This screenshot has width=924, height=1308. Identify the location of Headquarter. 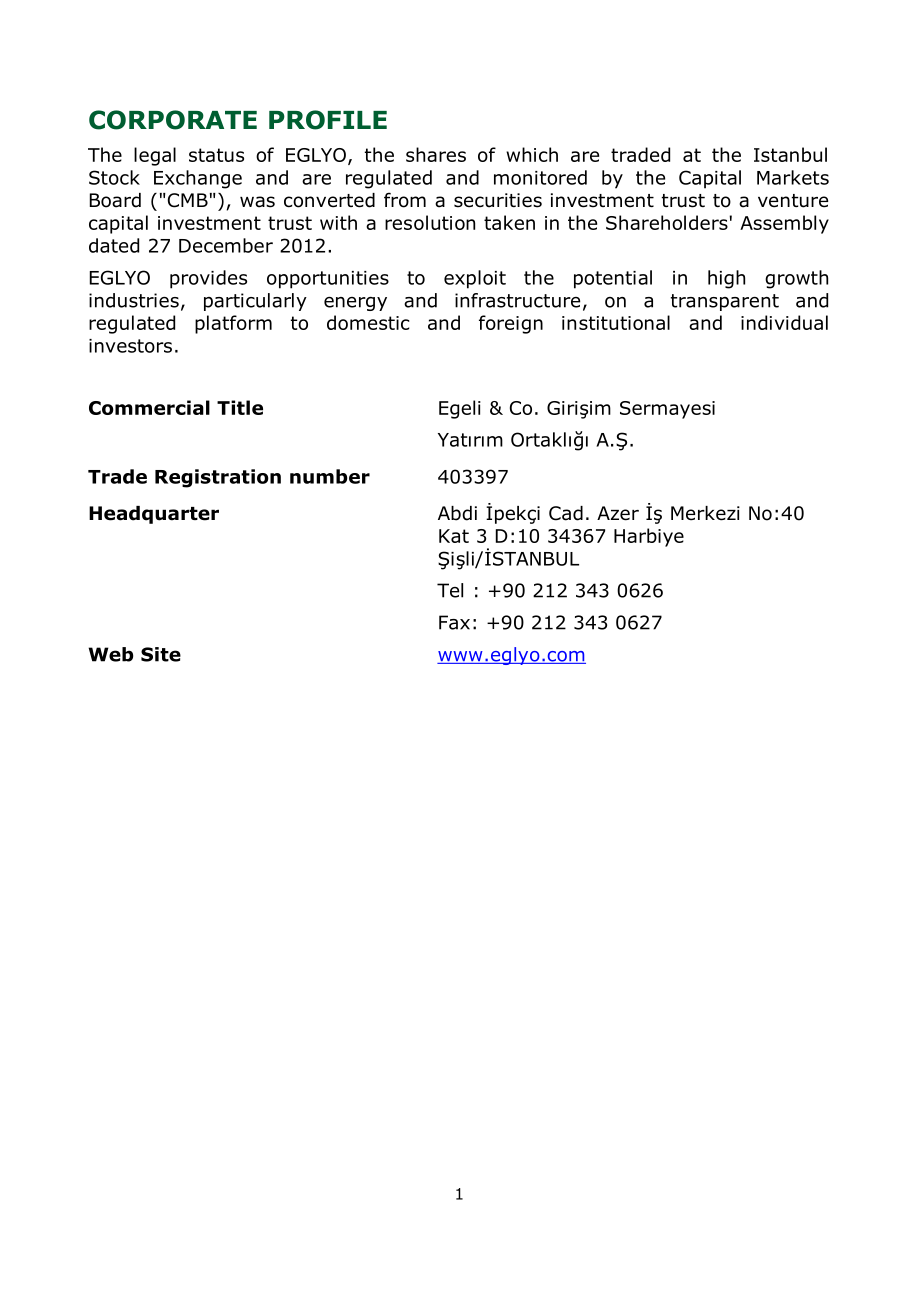
(154, 515).
